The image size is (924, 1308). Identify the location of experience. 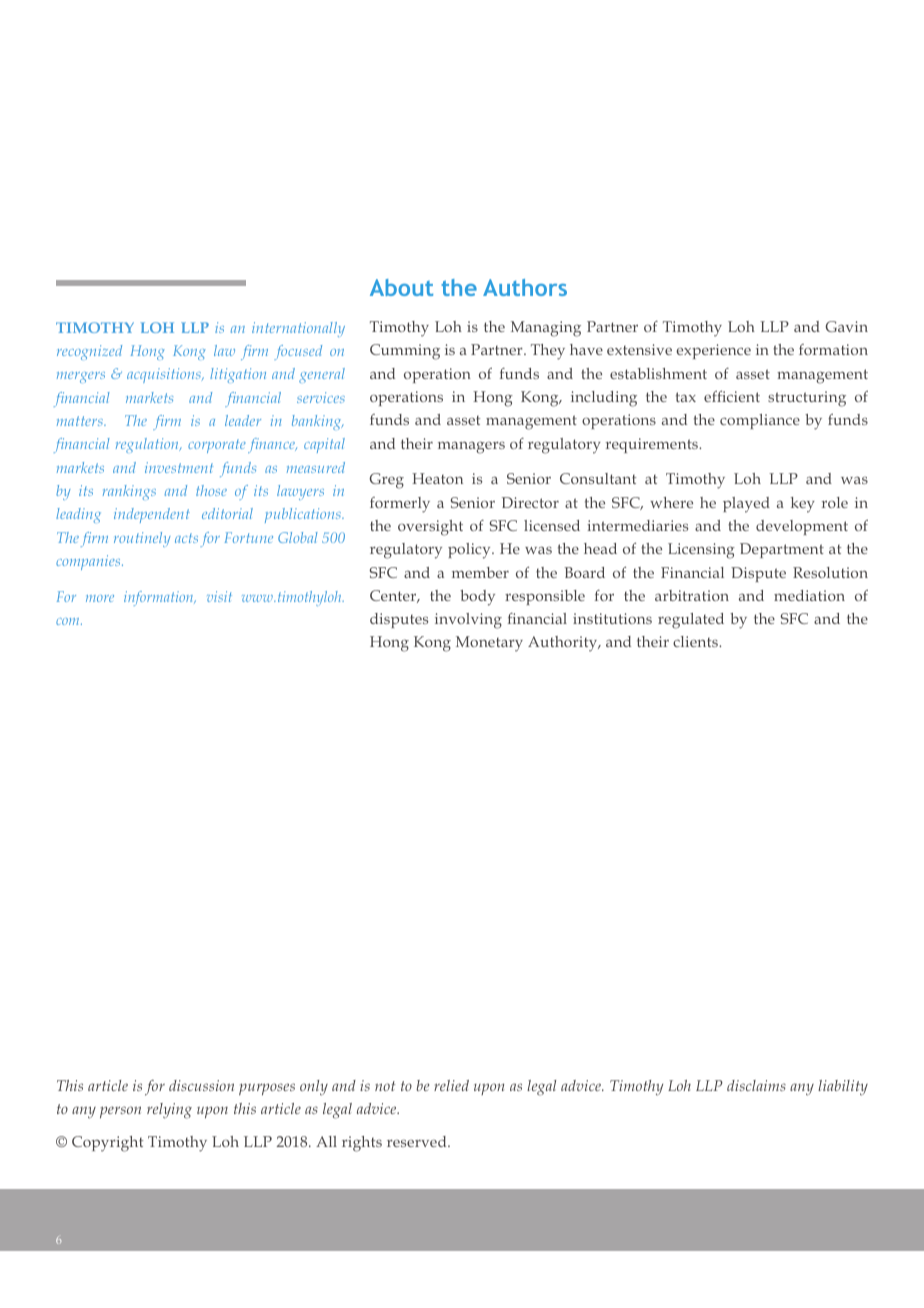
(713, 351).
